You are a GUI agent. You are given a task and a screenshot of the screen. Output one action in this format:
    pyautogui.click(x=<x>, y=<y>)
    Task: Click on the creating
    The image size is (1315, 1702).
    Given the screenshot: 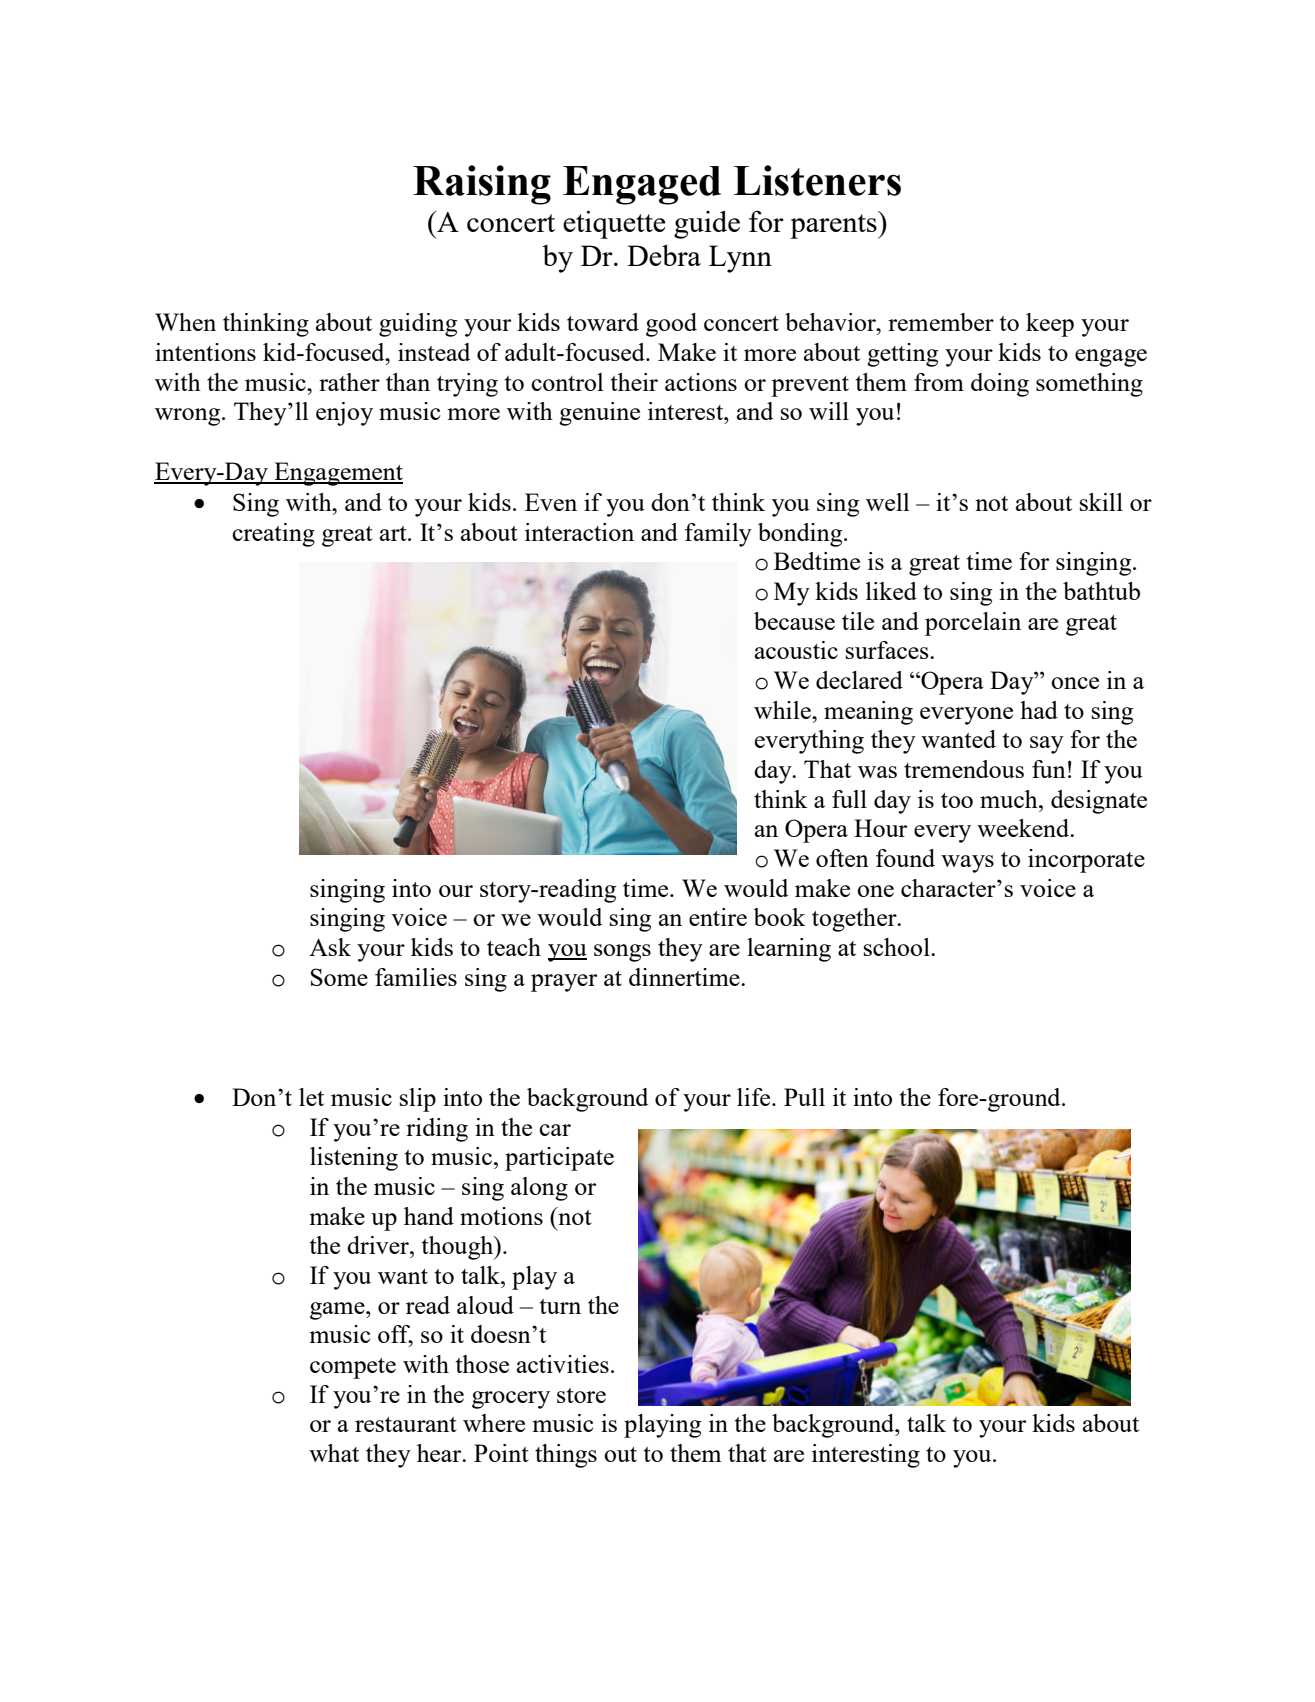 What is the action you would take?
    pyautogui.click(x=273, y=535)
